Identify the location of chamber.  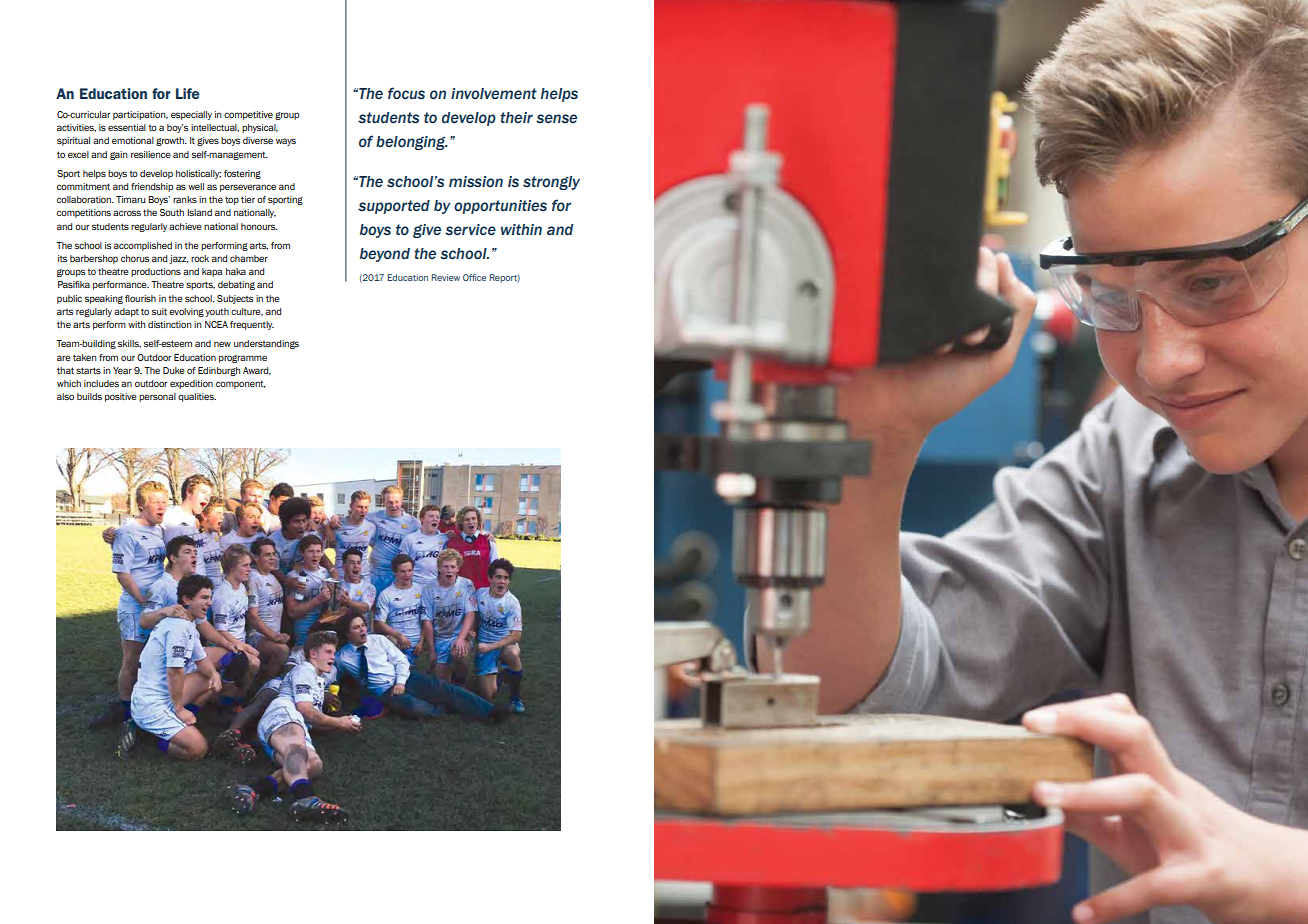
(249, 258).
